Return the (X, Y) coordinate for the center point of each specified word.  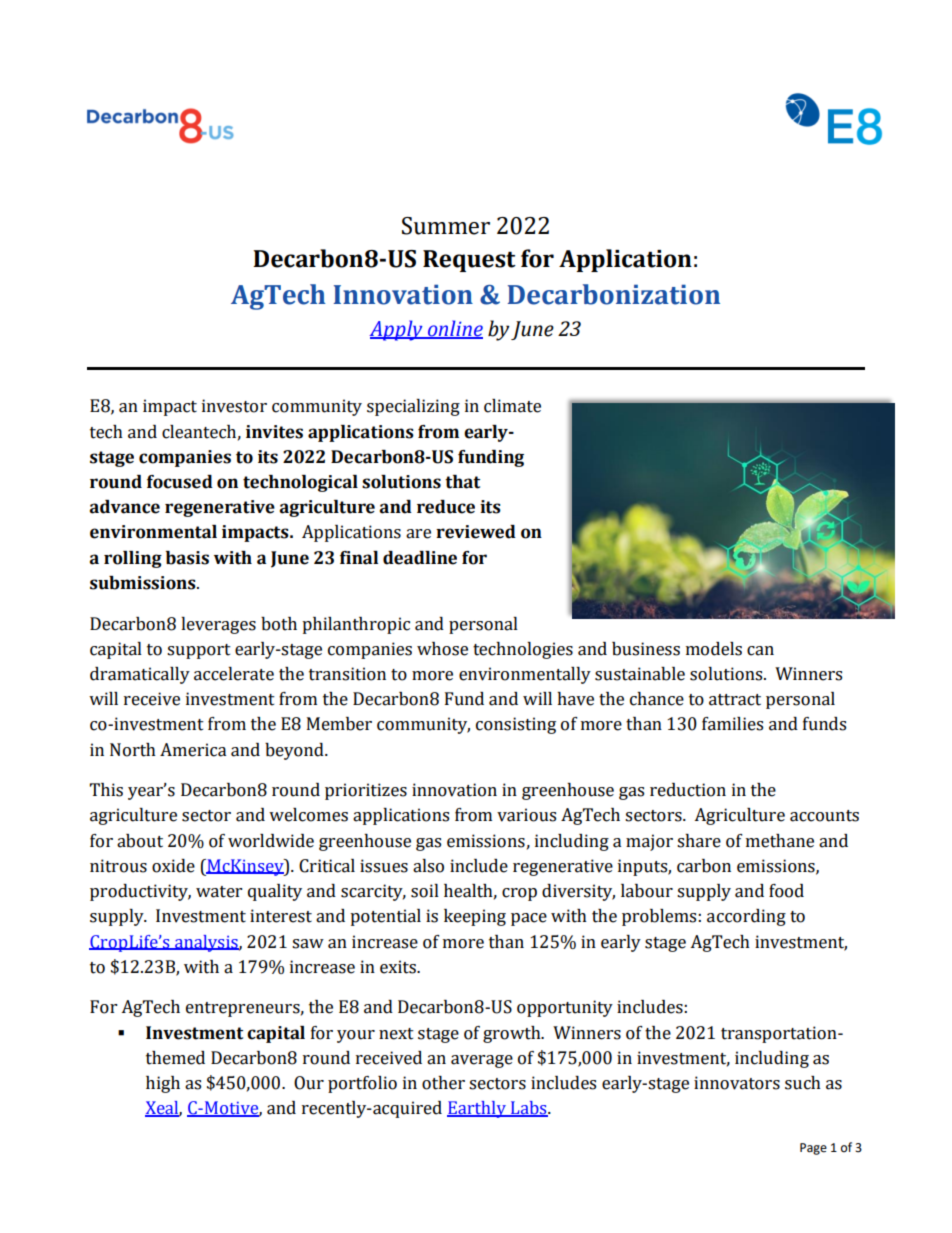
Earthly (477, 1109)
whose (442, 649)
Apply (397, 330)
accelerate (234, 674)
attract (735, 700)
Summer (446, 226)
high (163, 1084)
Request (469, 261)
